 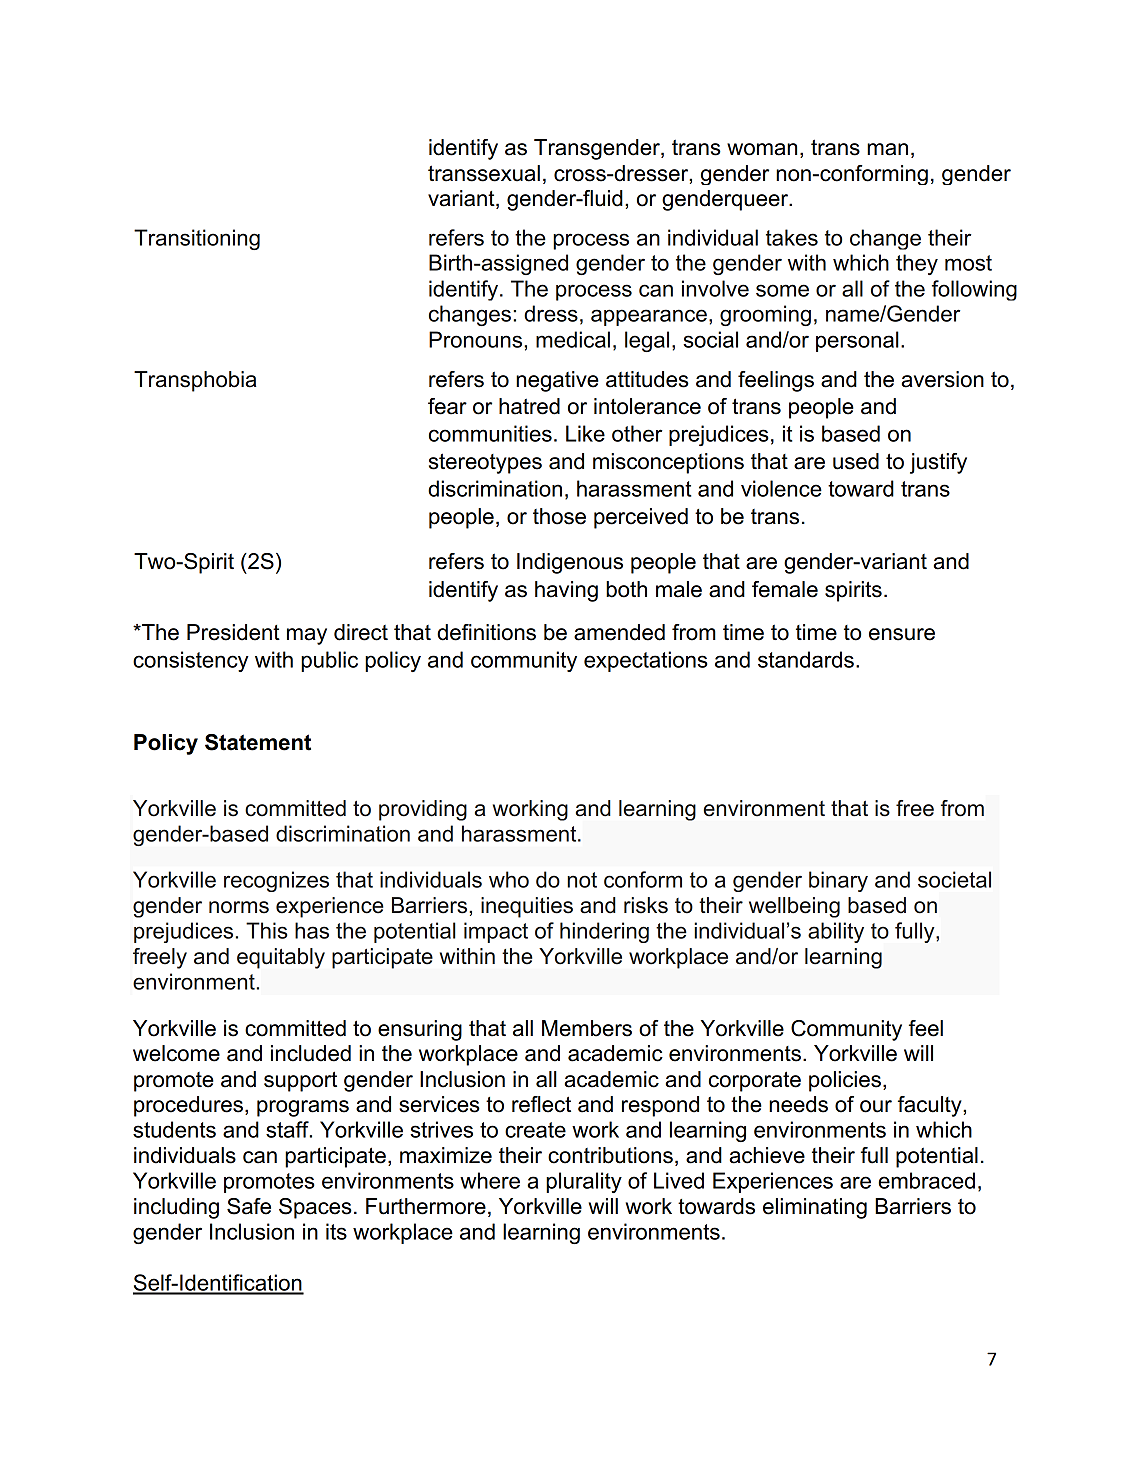 I want to click on takes, so click(x=792, y=237).
